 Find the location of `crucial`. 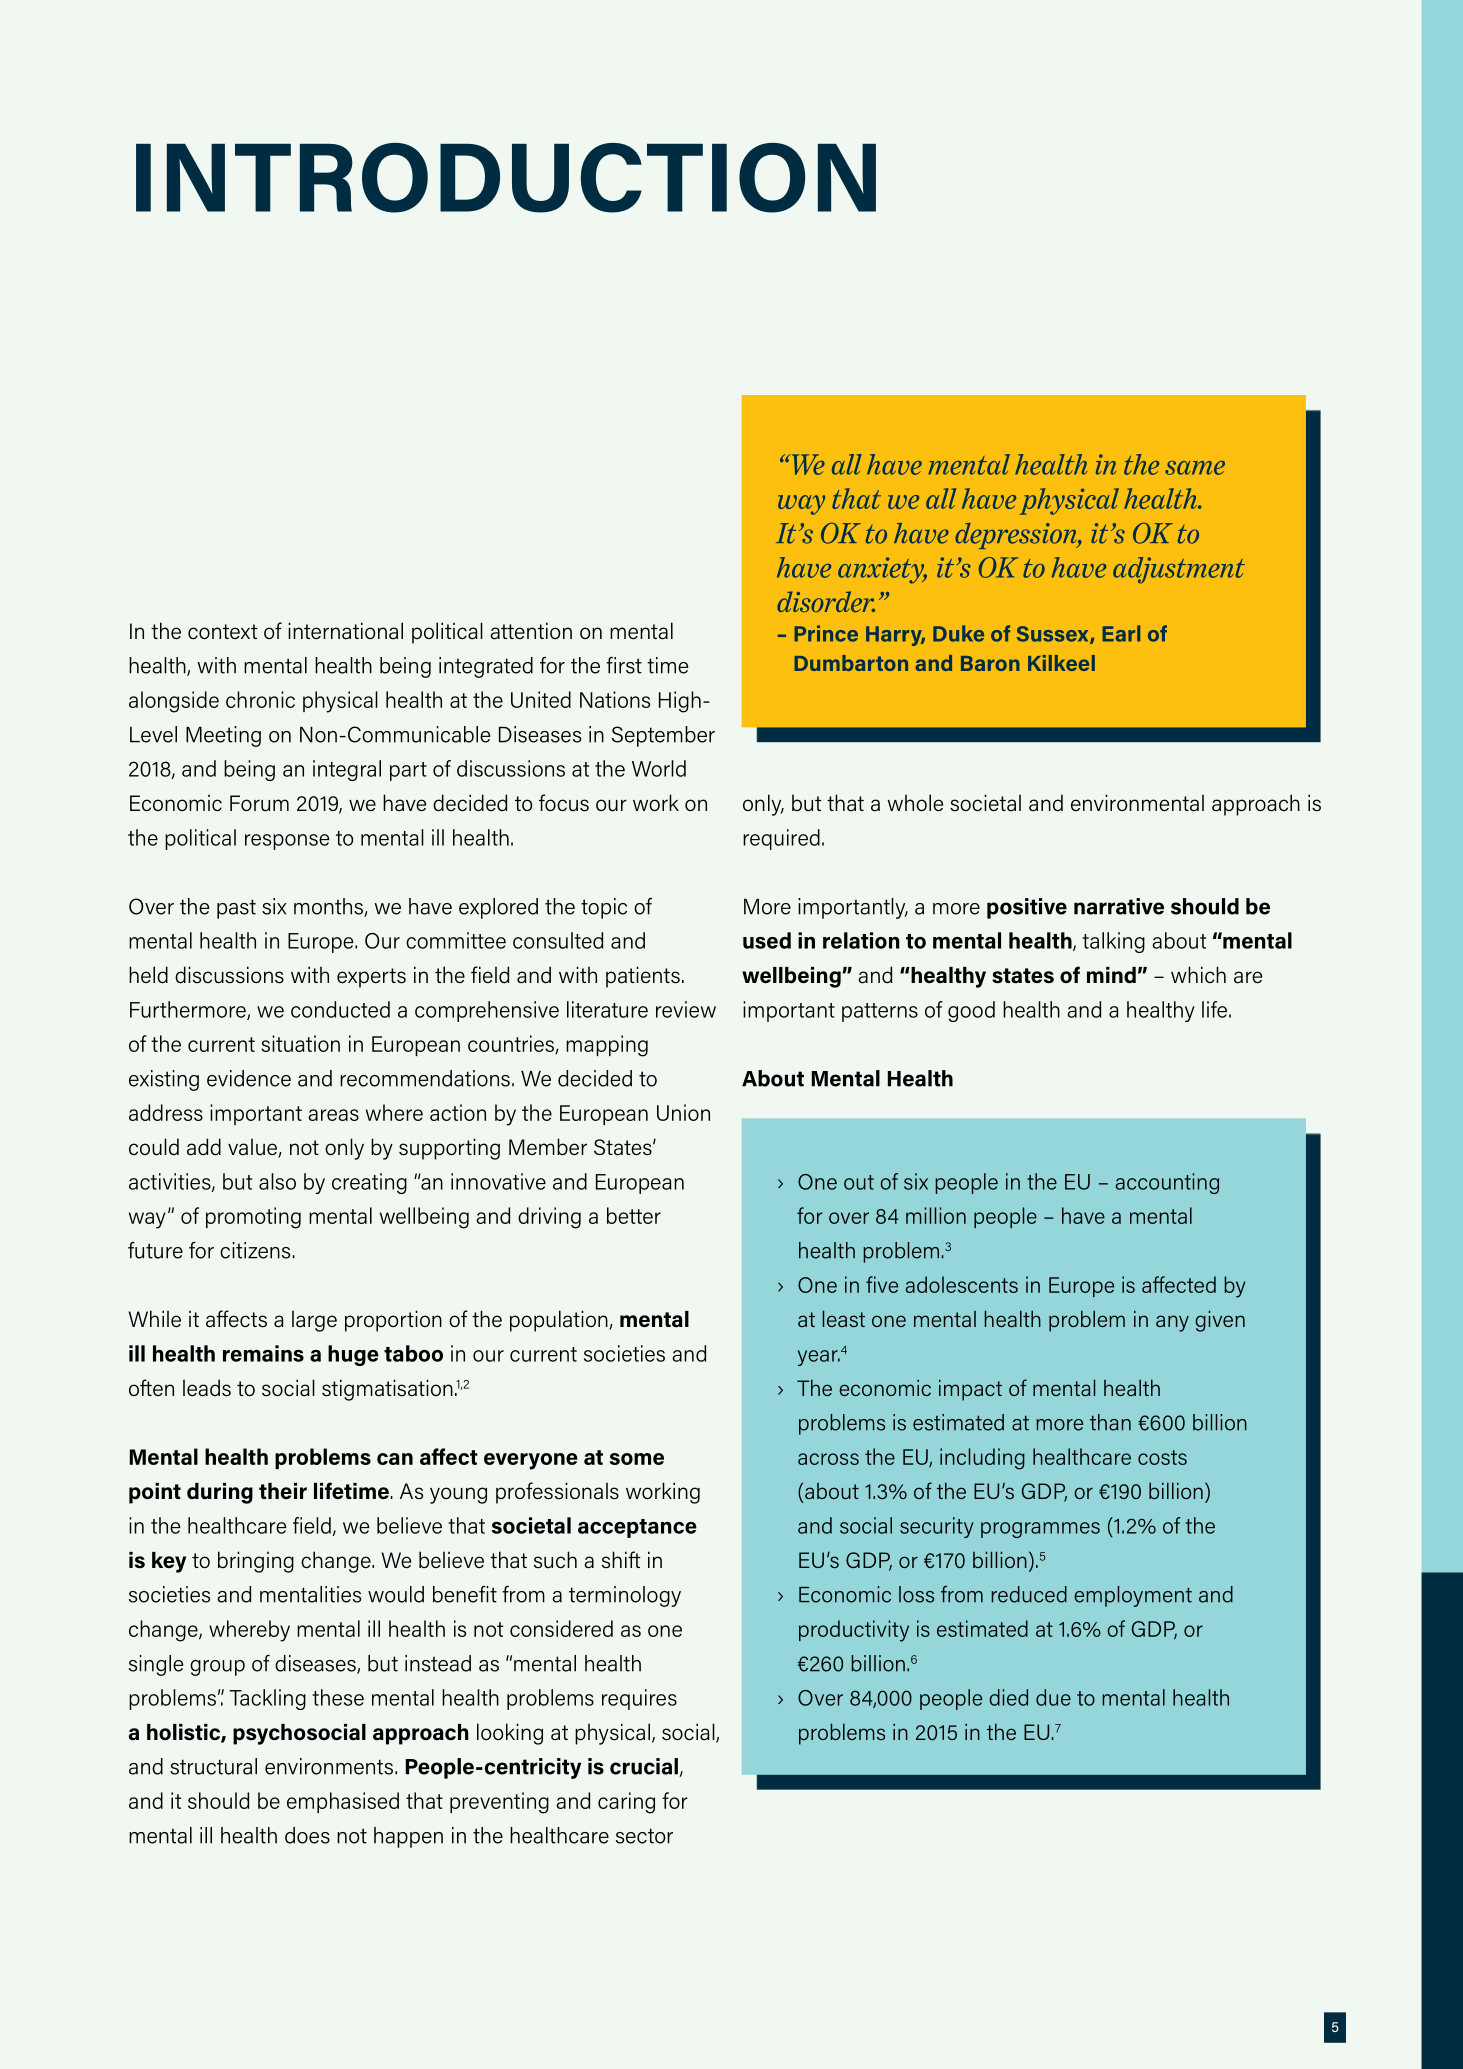

crucial is located at coordinates (645, 1767).
